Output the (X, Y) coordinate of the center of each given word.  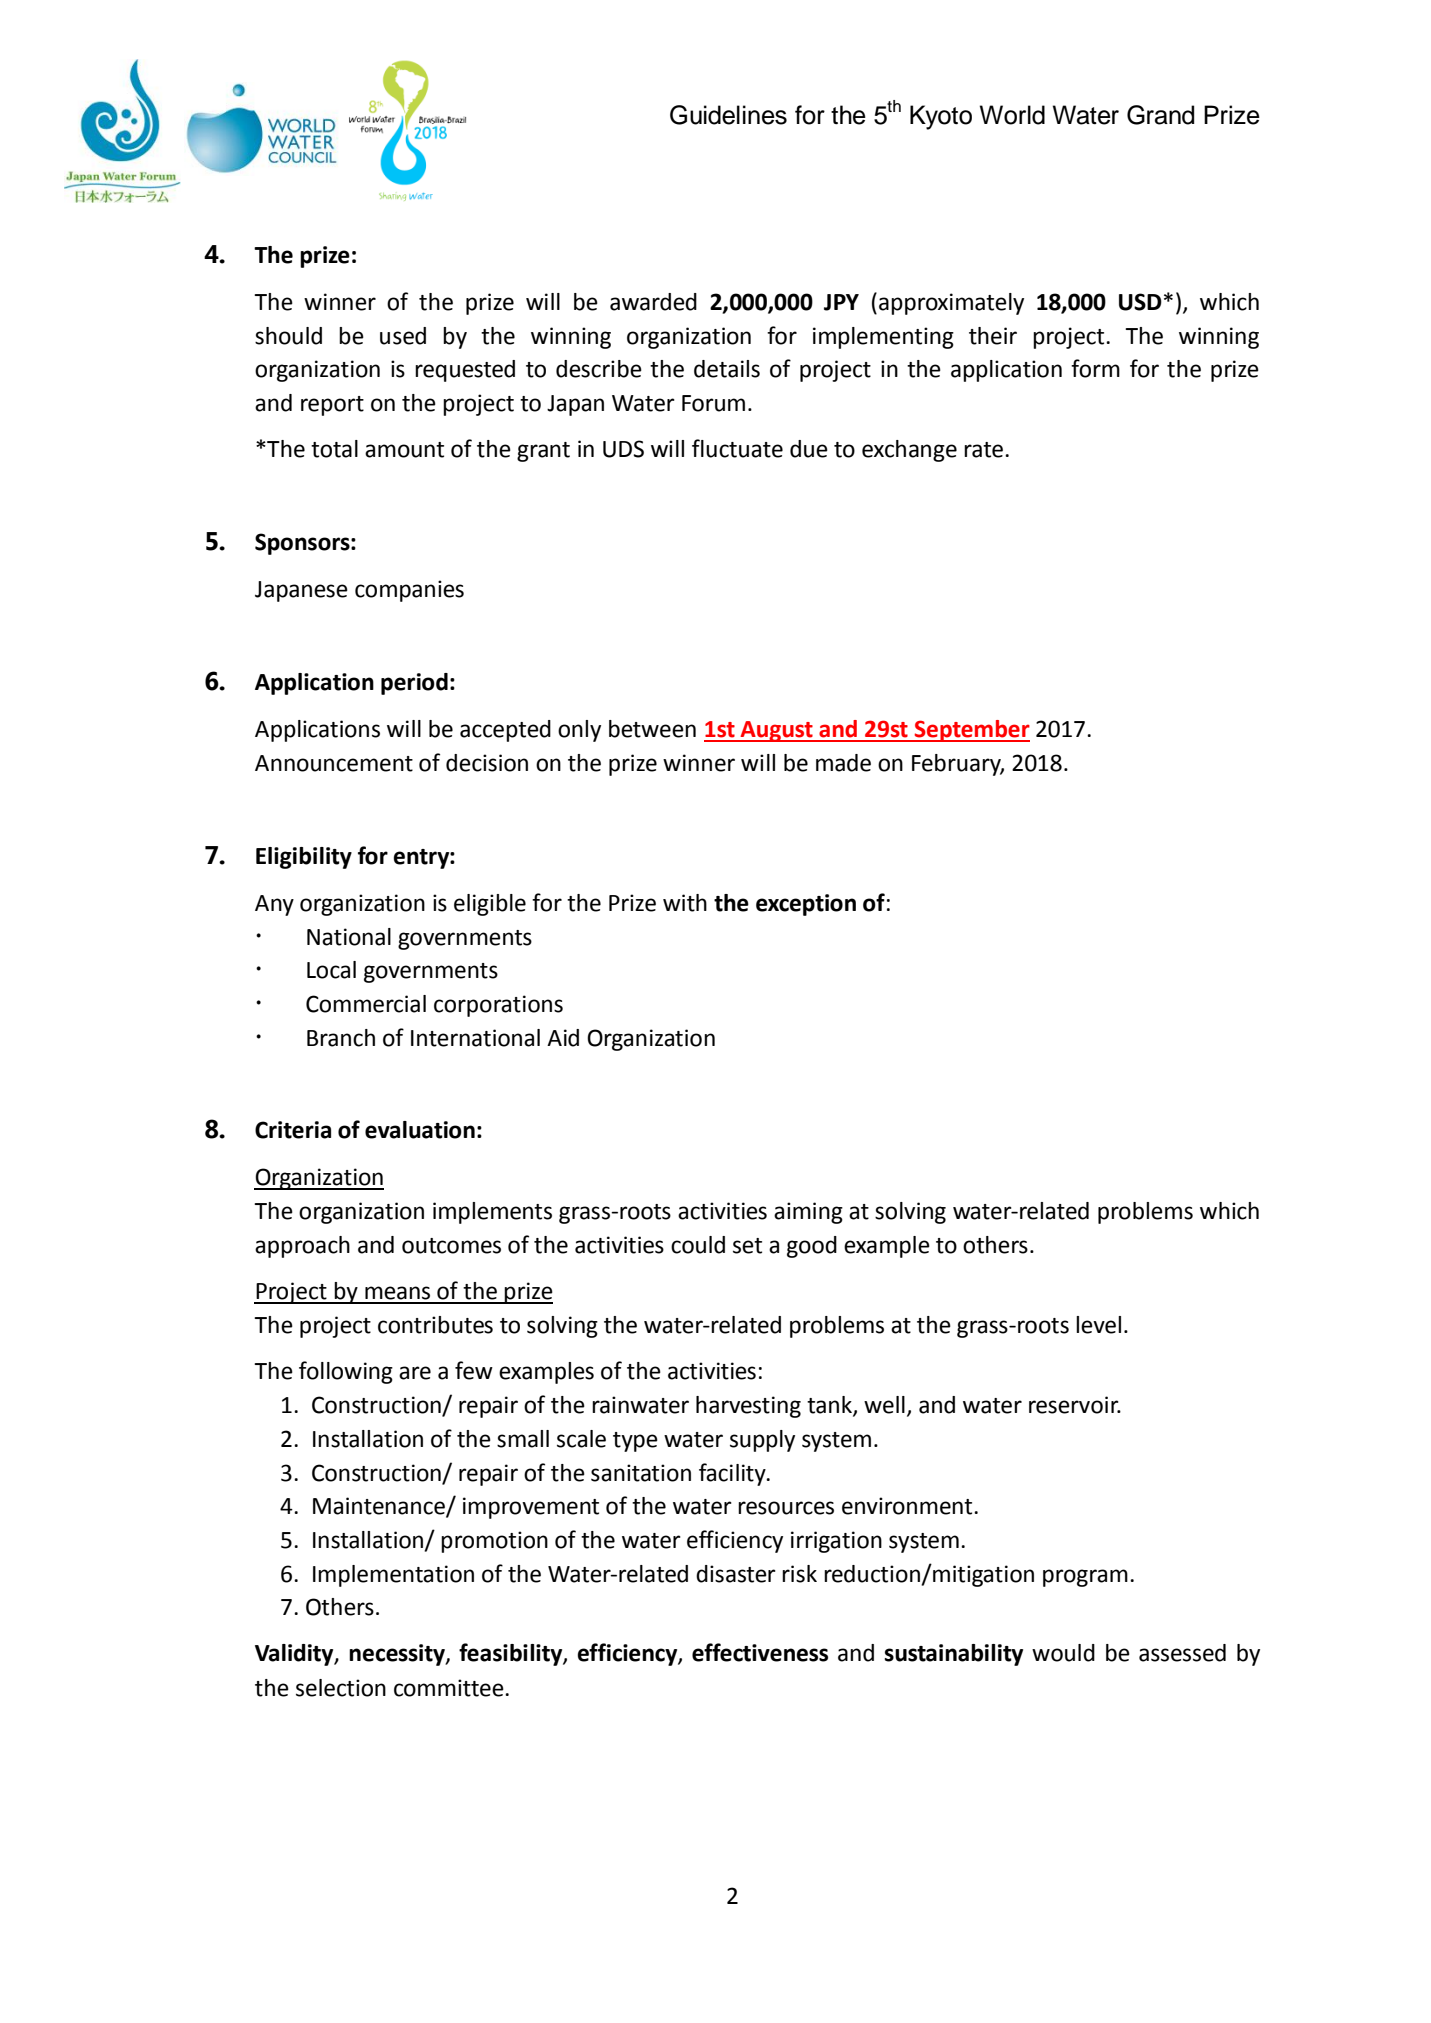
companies (409, 591)
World (1012, 115)
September (971, 731)
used (403, 336)
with (685, 903)
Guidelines (728, 115)
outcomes (451, 1246)
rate (985, 450)
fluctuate (737, 448)
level (1098, 1325)
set (747, 1246)
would (1063, 1653)
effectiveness (760, 1652)
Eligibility (304, 858)
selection (341, 1688)
